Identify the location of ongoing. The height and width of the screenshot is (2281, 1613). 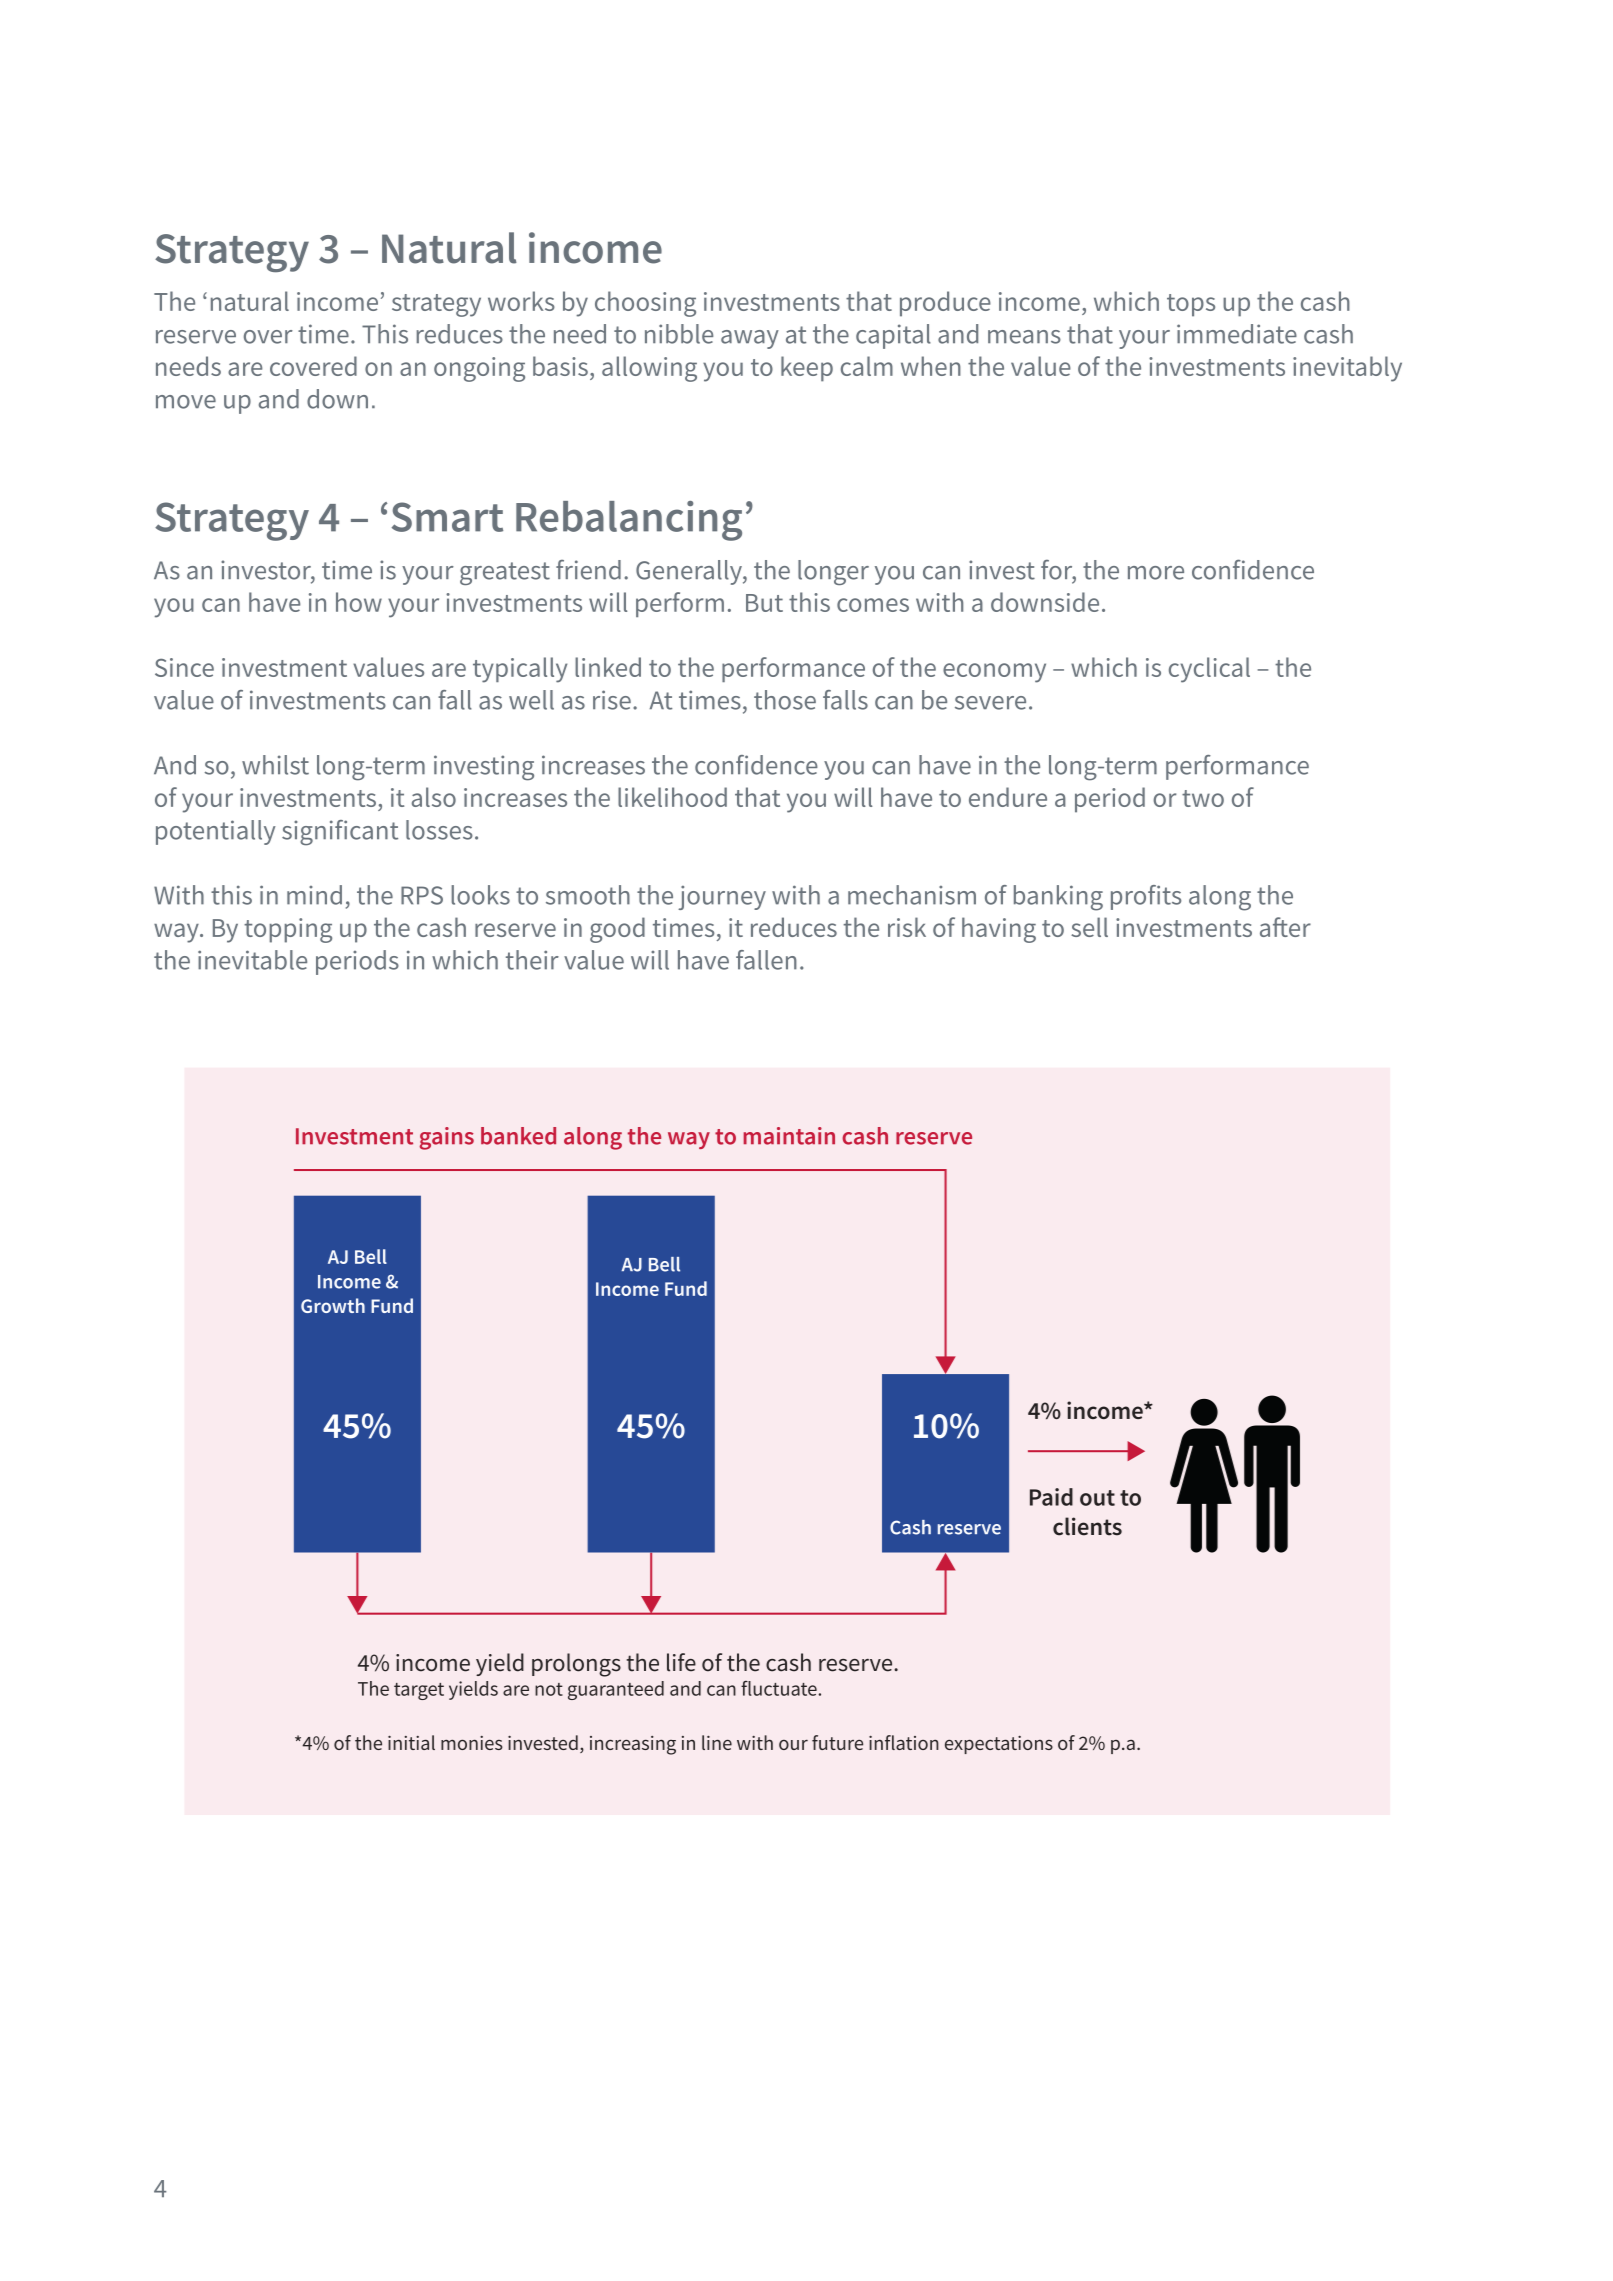
(479, 369).
